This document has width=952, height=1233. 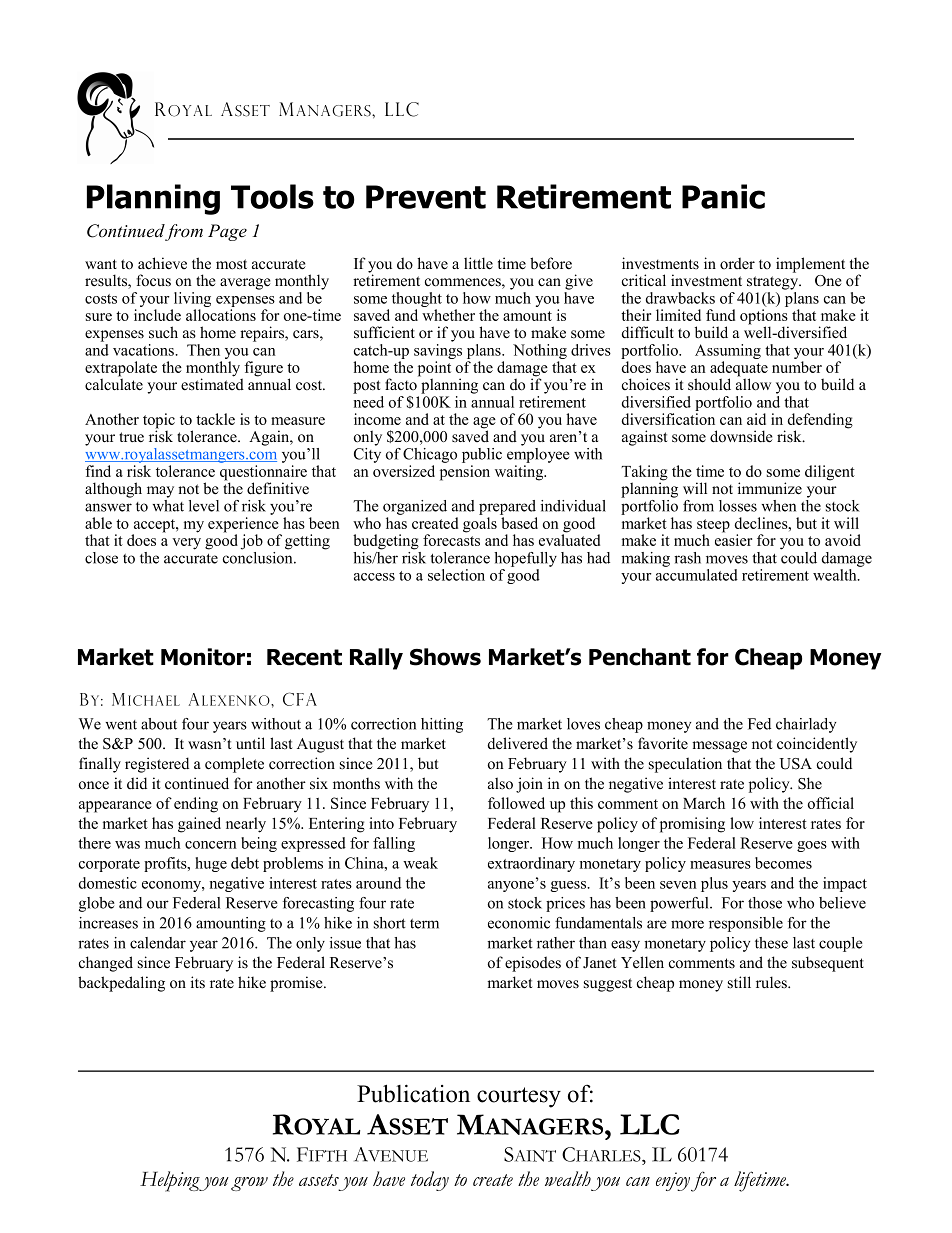 I want to click on Panic, so click(x=723, y=196).
